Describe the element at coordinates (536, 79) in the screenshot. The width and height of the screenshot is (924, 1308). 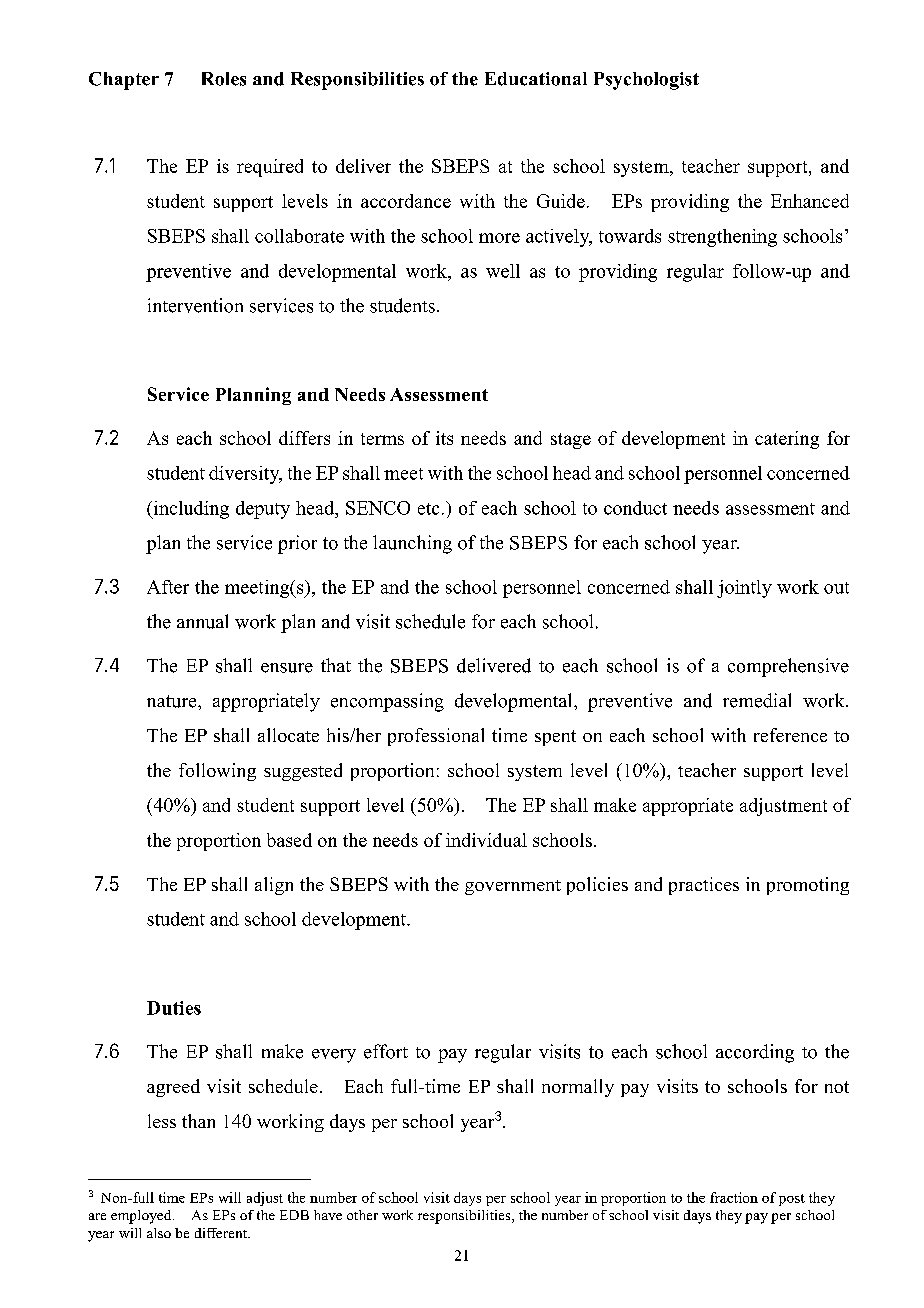
I see `Educational` at that location.
